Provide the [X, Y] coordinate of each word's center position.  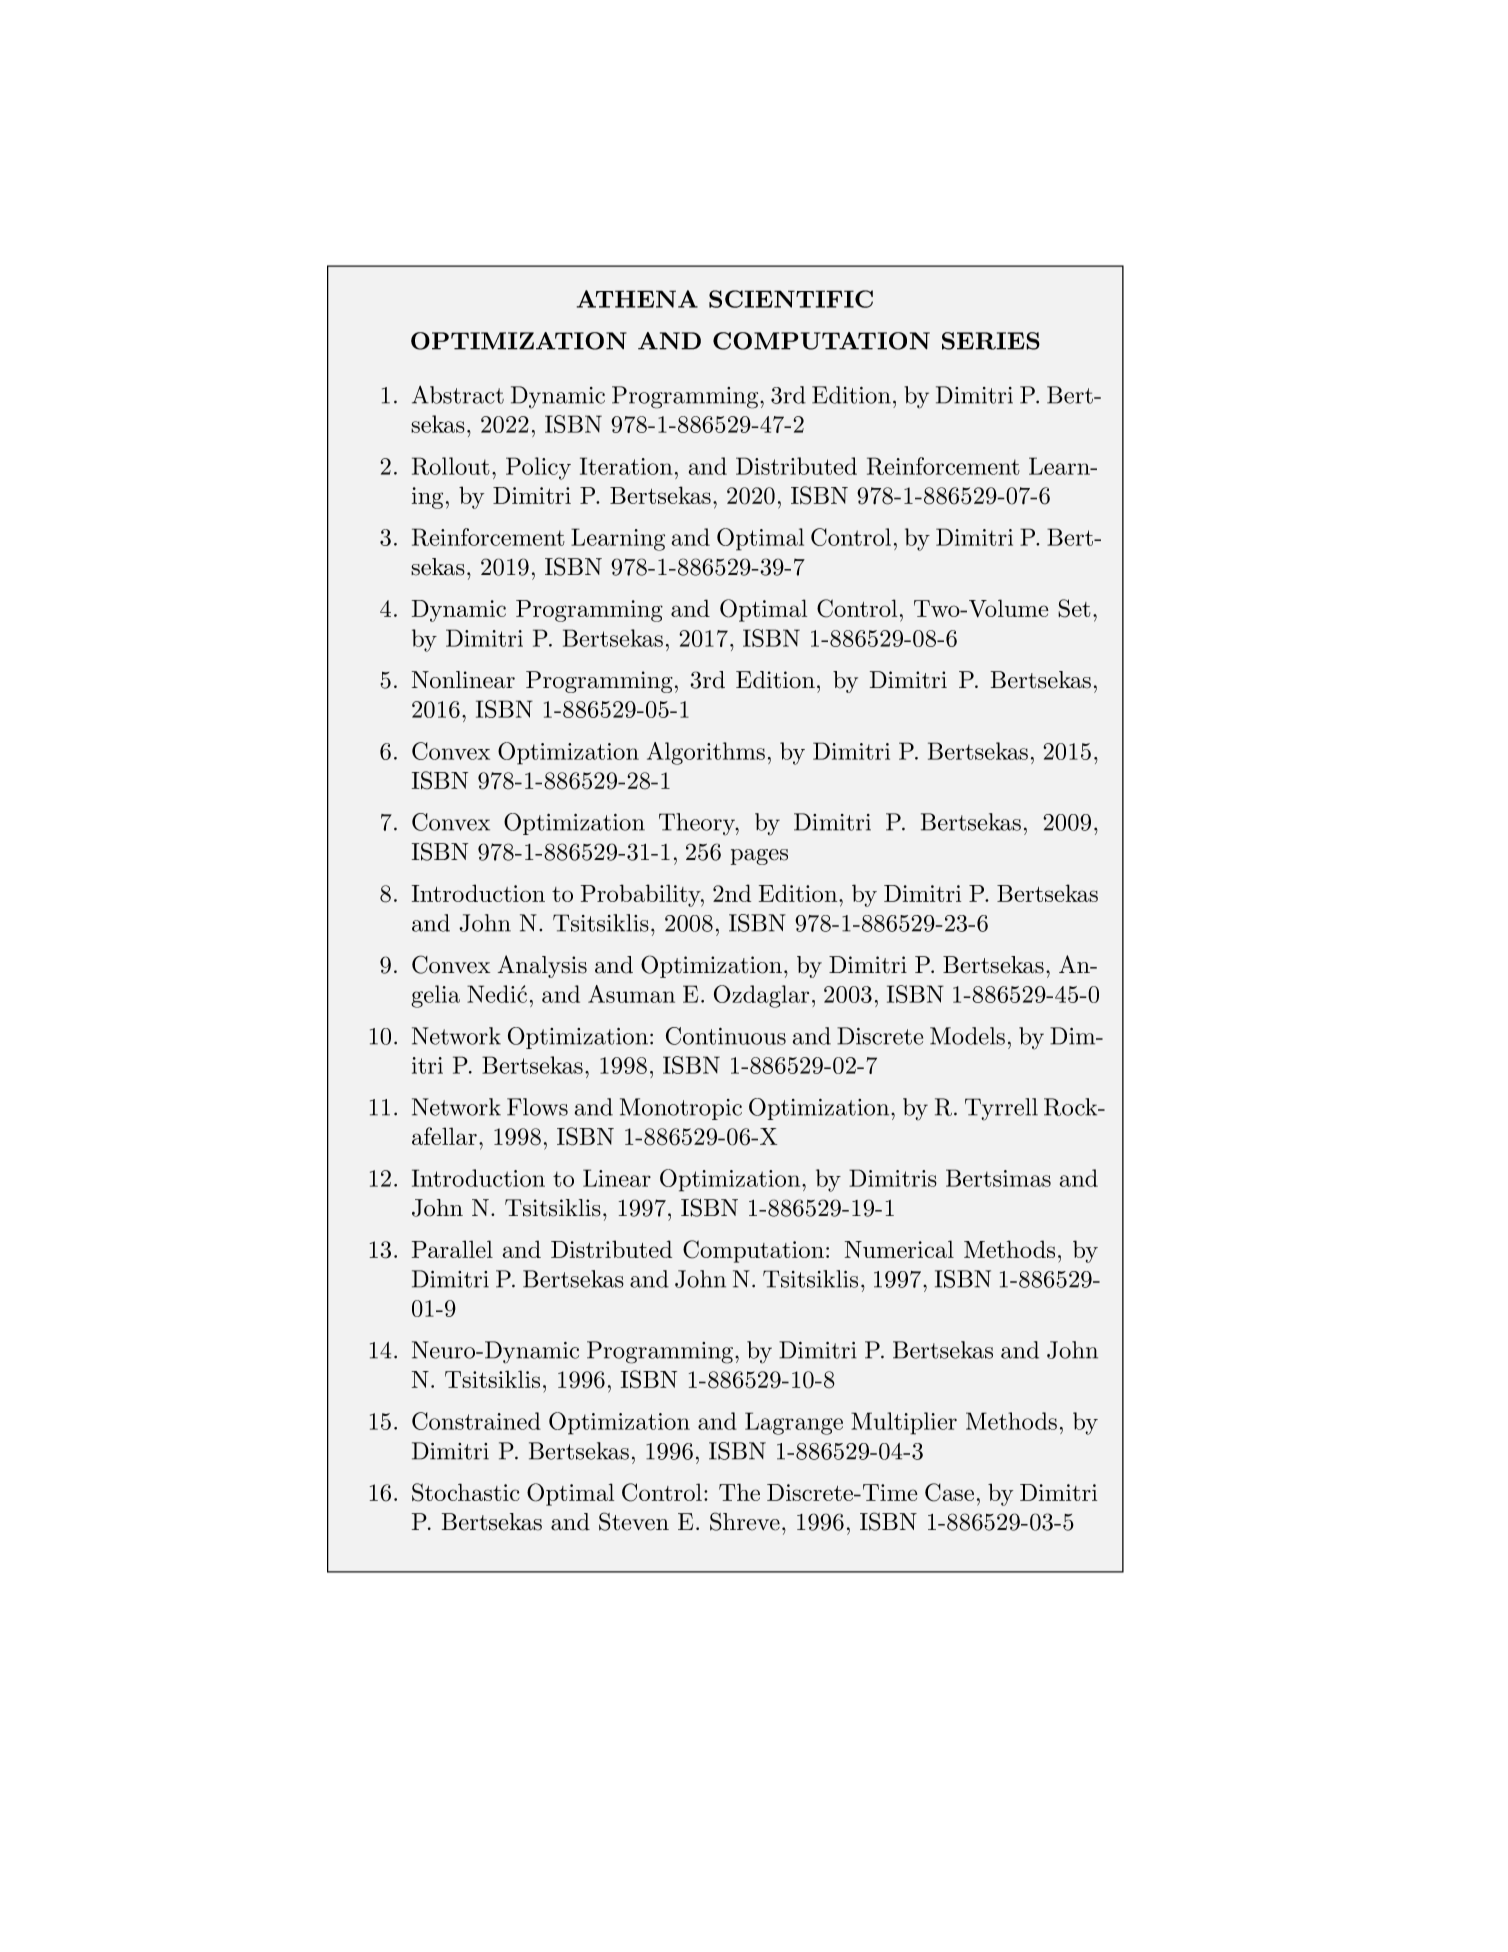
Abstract [458, 395]
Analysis [542, 966]
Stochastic [465, 1492]
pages [759, 857]
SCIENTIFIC [791, 299]
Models [967, 1036]
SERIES [991, 341]
